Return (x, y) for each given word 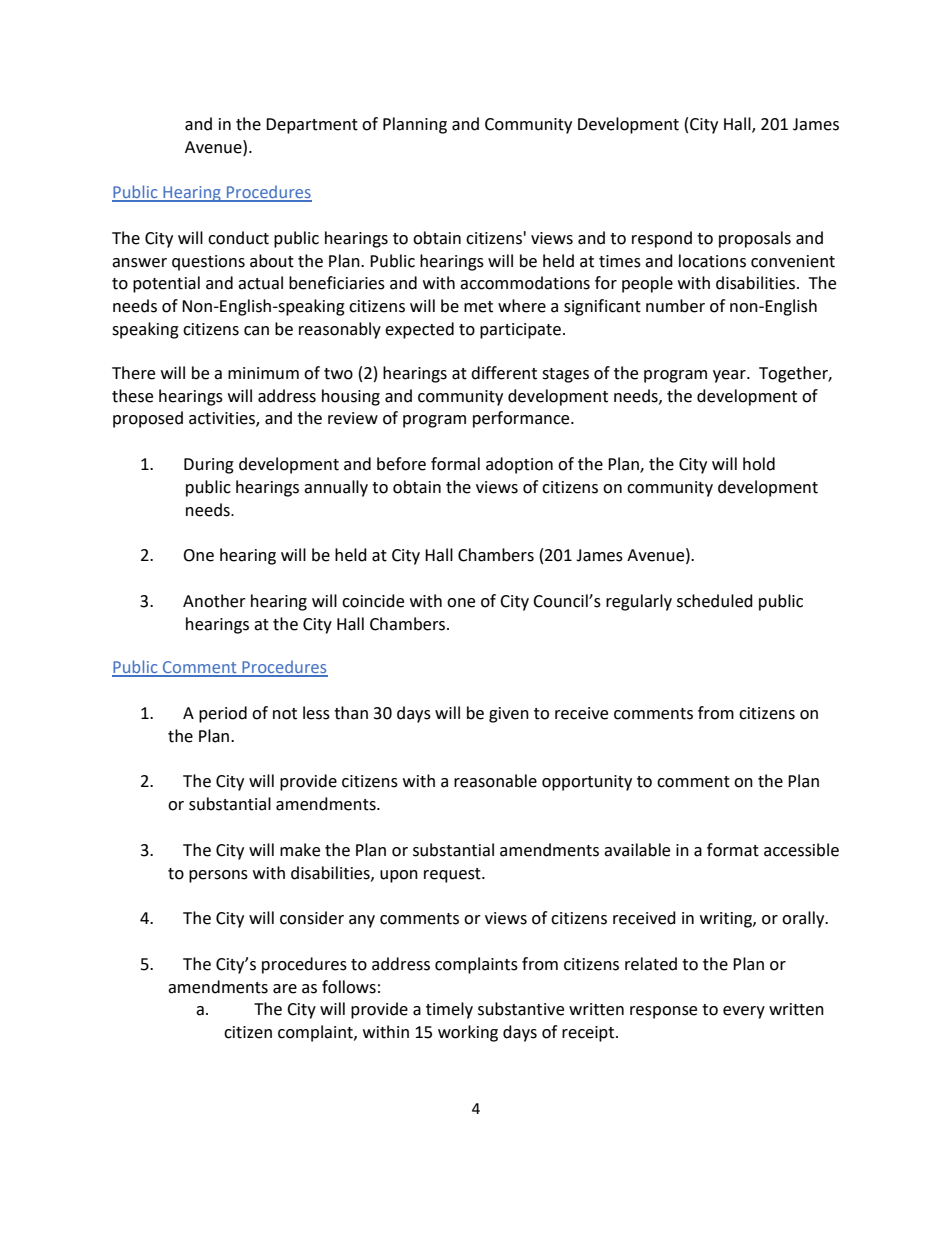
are (285, 989)
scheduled (715, 601)
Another (214, 601)
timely (449, 1010)
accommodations (525, 283)
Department (312, 126)
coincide (373, 601)
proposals (755, 239)
